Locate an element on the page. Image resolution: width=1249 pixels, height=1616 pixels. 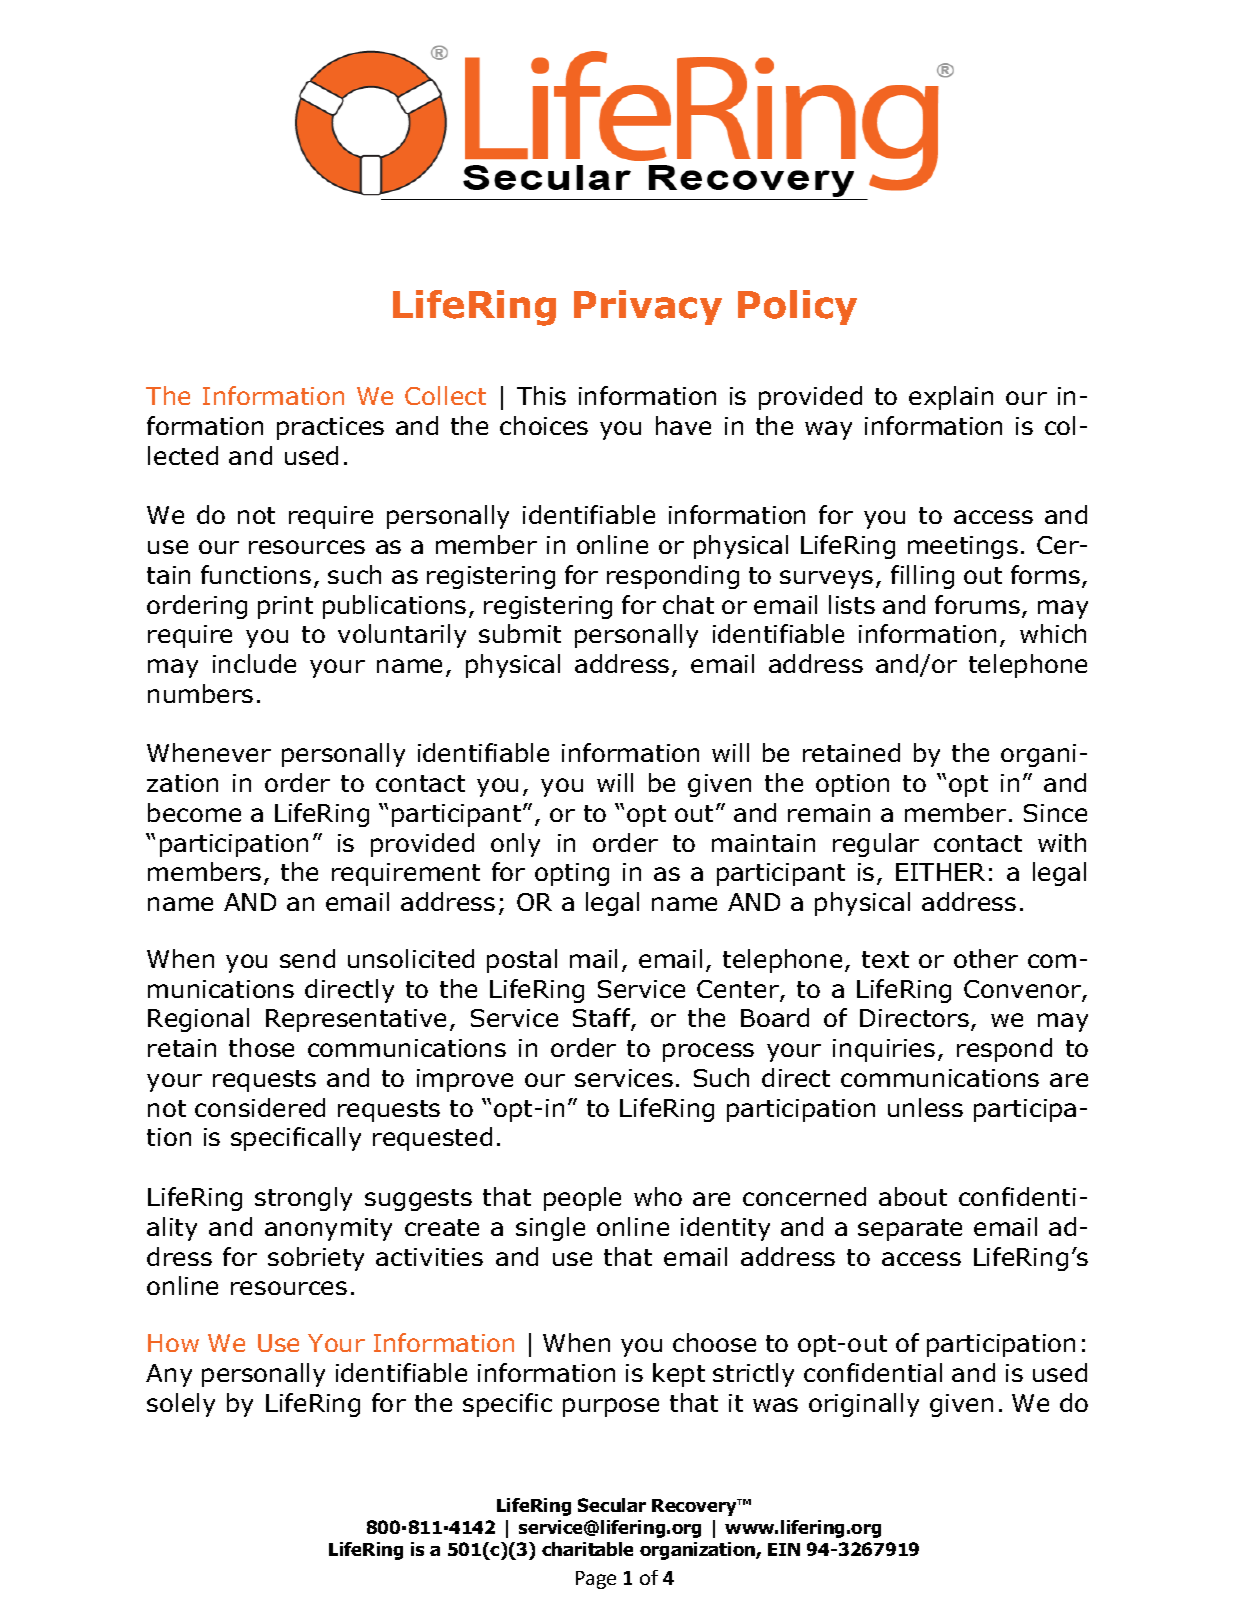
Collect is located at coordinates (445, 395).
